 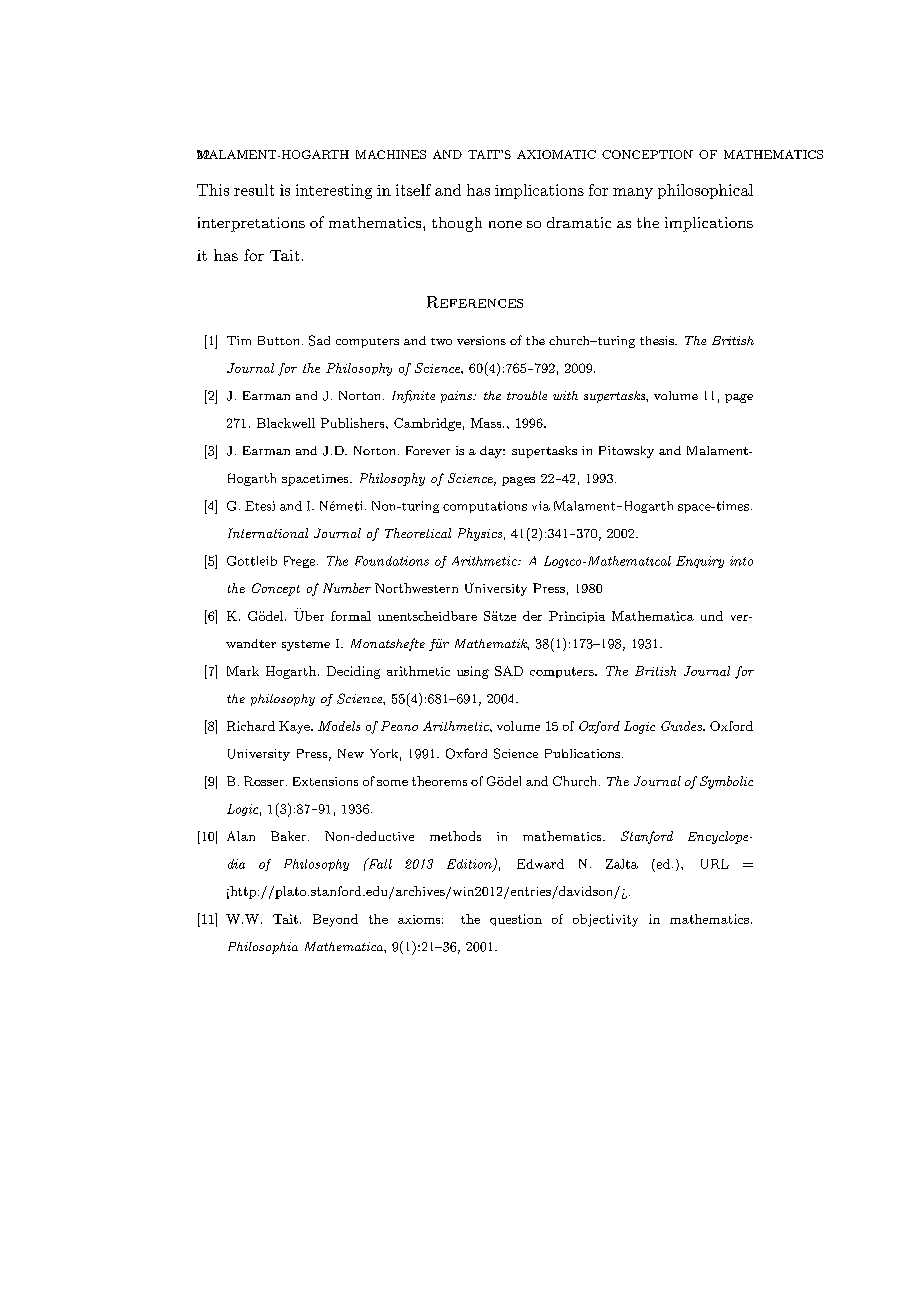 What do you see at coordinates (516, 920) in the screenshot?
I see `question` at bounding box center [516, 920].
